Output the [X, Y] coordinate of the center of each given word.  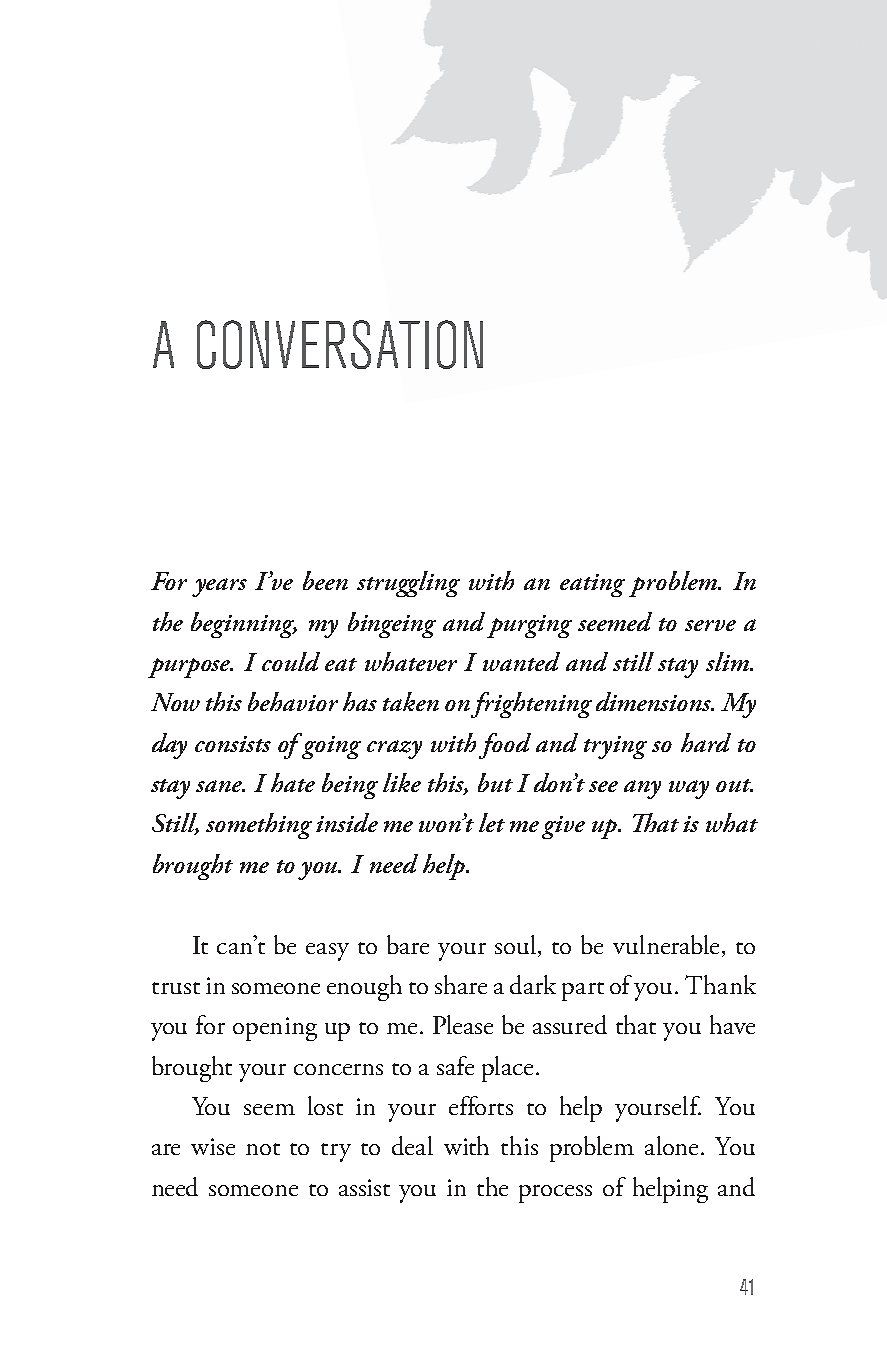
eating [592, 585]
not [263, 1149]
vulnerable [666, 944]
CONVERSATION [340, 344]
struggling [408, 584]
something [259, 826]
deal [412, 1145]
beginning [244, 625]
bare [408, 944]
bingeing [392, 625]
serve [710, 625]
